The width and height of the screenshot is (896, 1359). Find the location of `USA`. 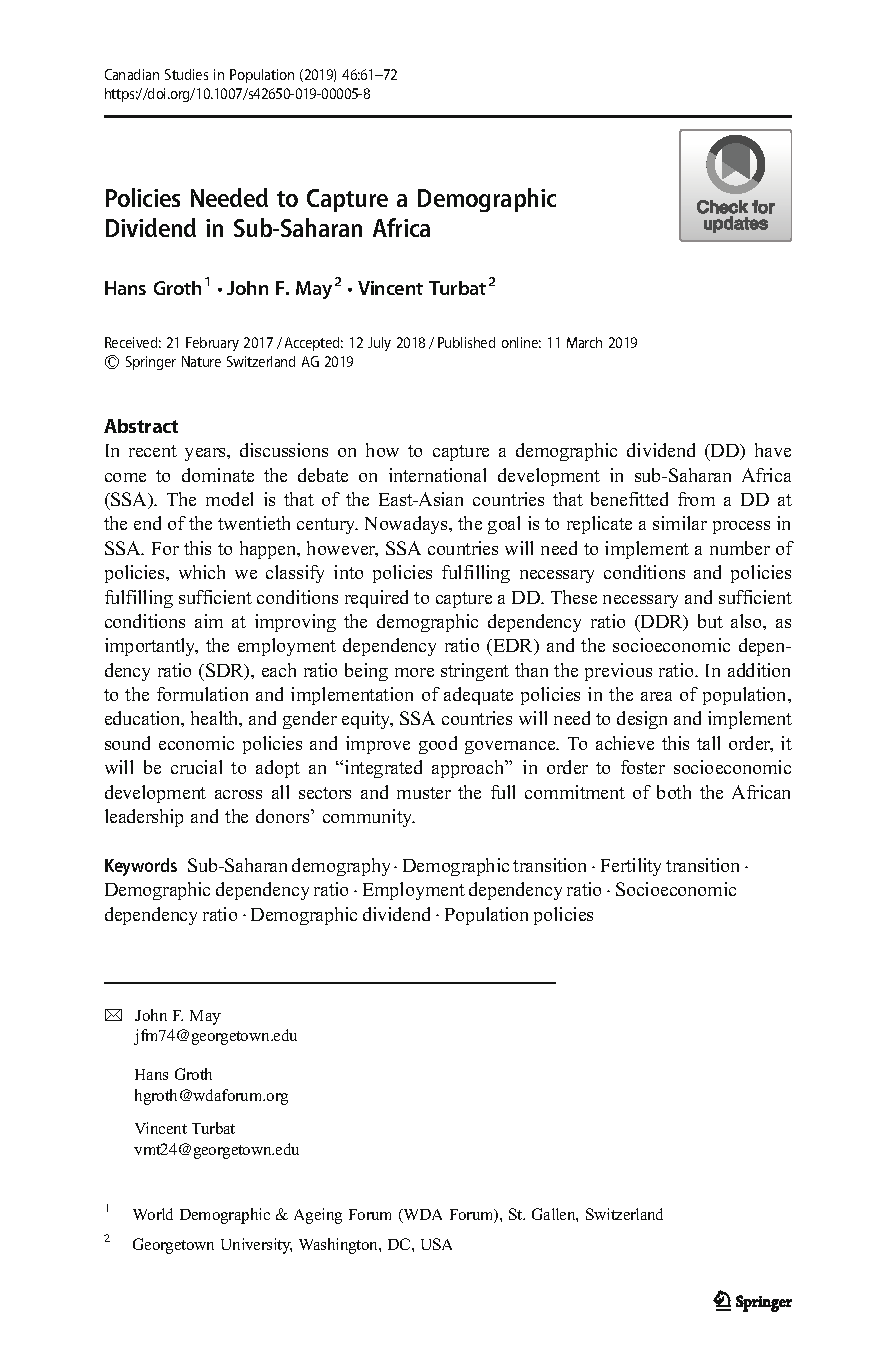

USA is located at coordinates (436, 1244).
